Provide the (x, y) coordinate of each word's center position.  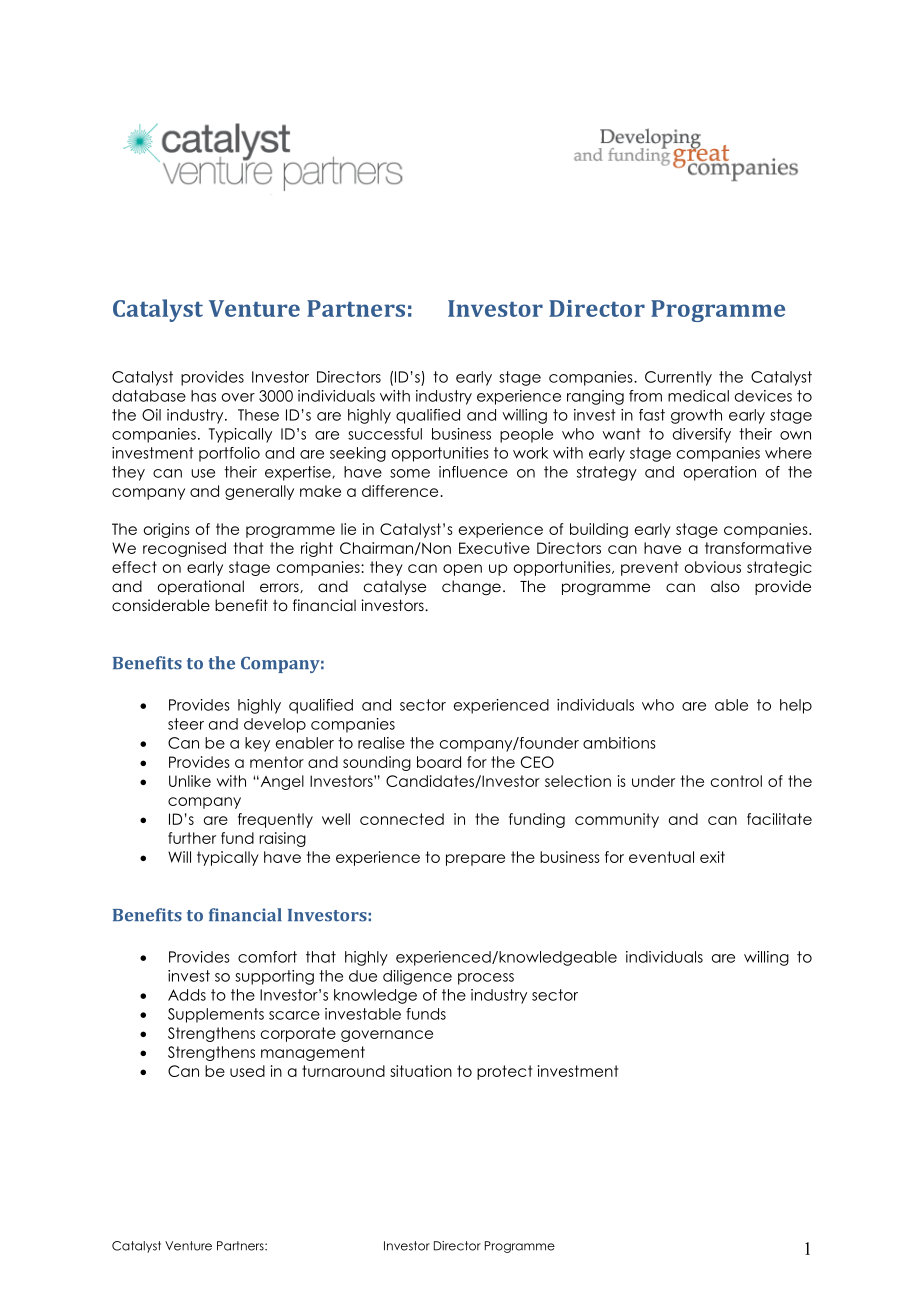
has (203, 396)
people (526, 435)
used (247, 1071)
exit (712, 857)
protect (504, 1072)
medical (698, 396)
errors (280, 588)
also (725, 586)
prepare (475, 860)
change (471, 587)
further (192, 838)
